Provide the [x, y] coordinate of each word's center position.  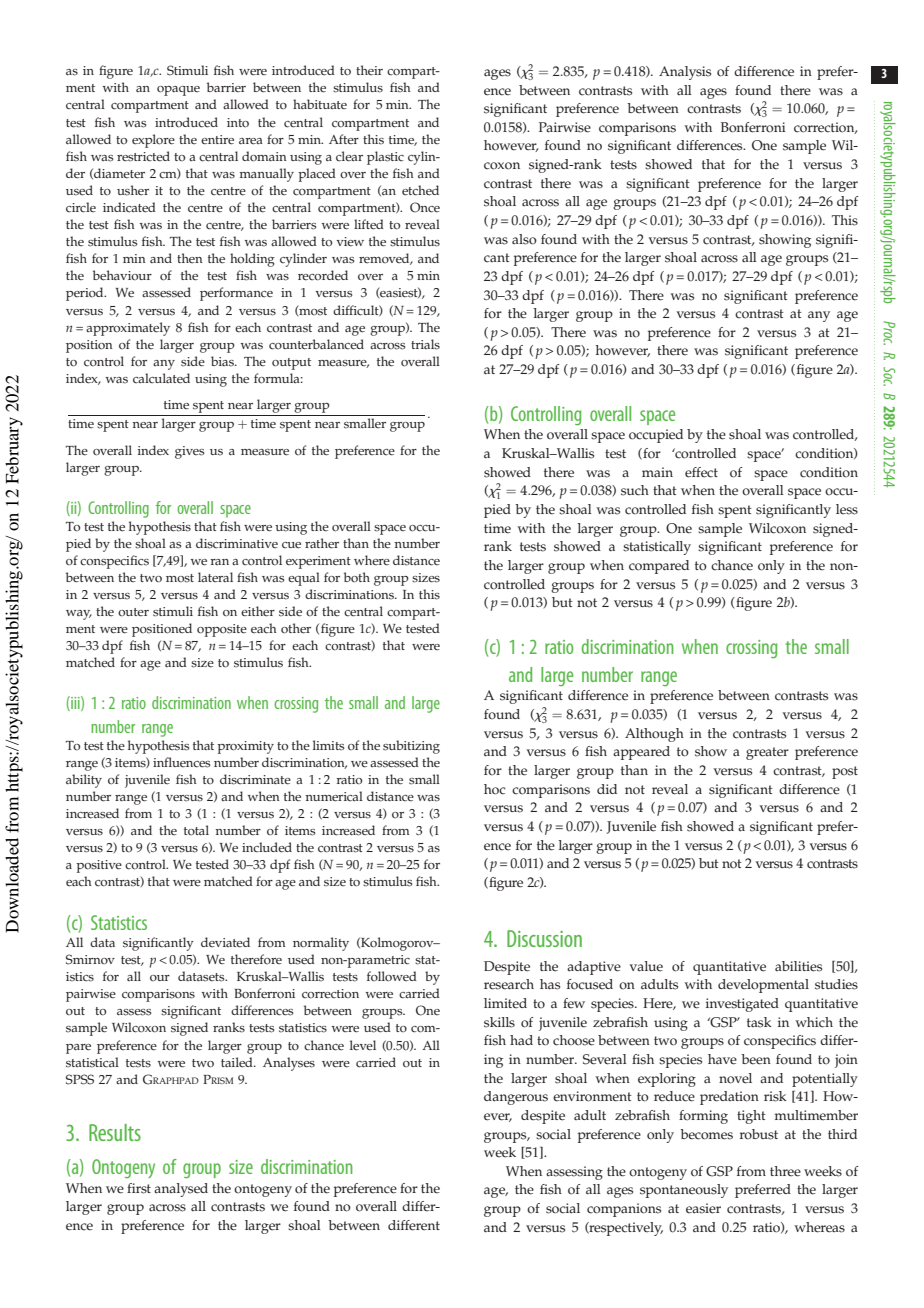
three [785, 1171]
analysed [181, 1190]
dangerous [516, 1098]
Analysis [685, 73]
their [369, 70]
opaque [178, 91]
